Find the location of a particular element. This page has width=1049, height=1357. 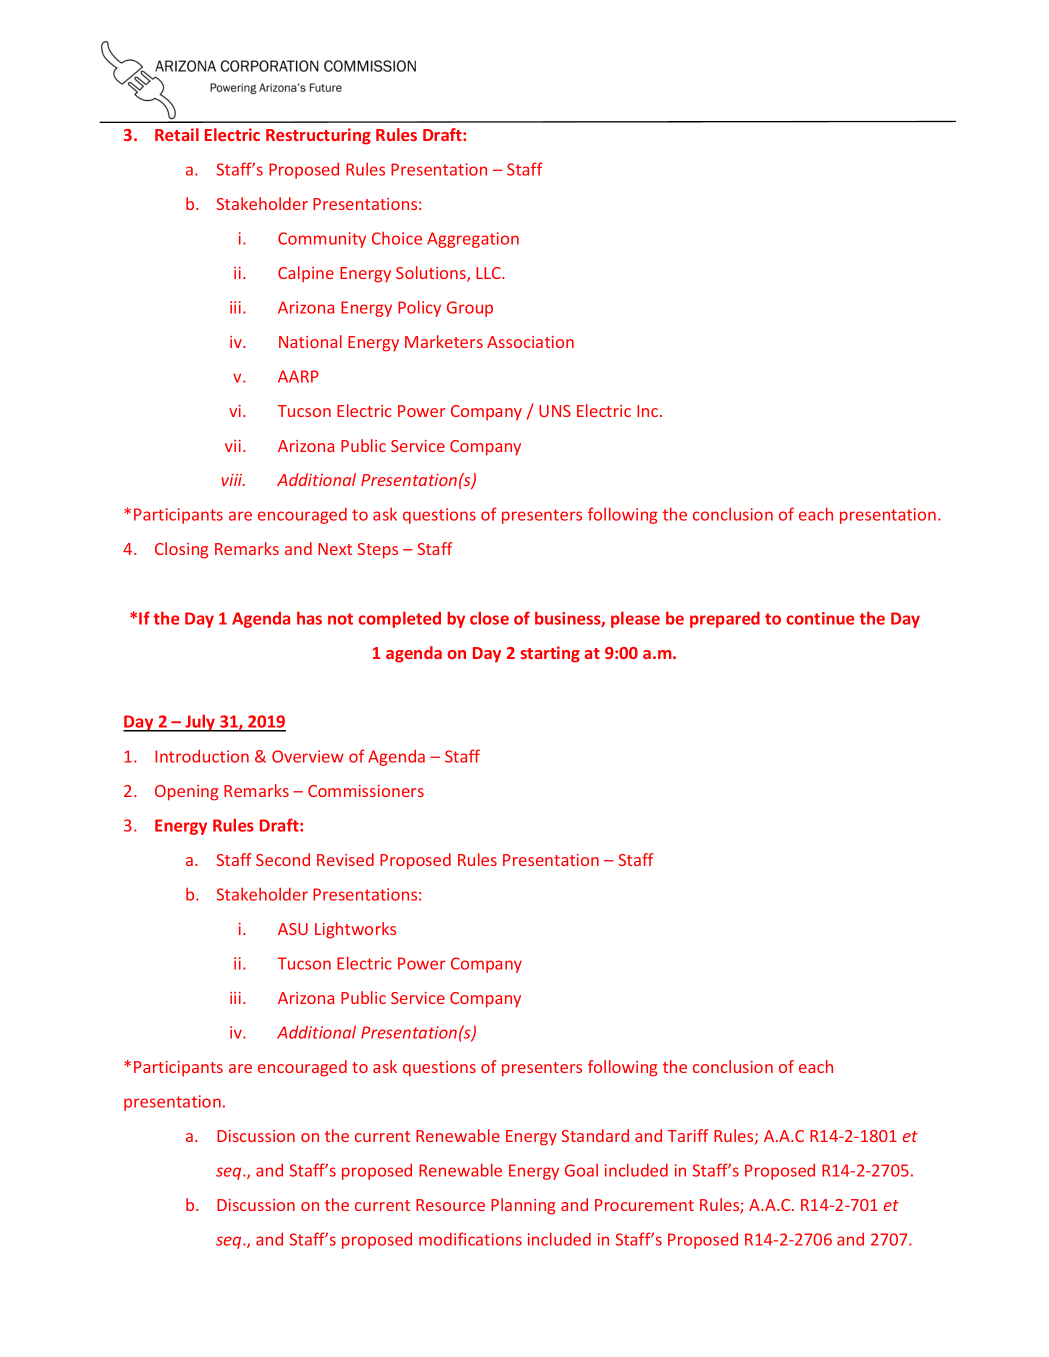

Procurement is located at coordinates (644, 1205).
